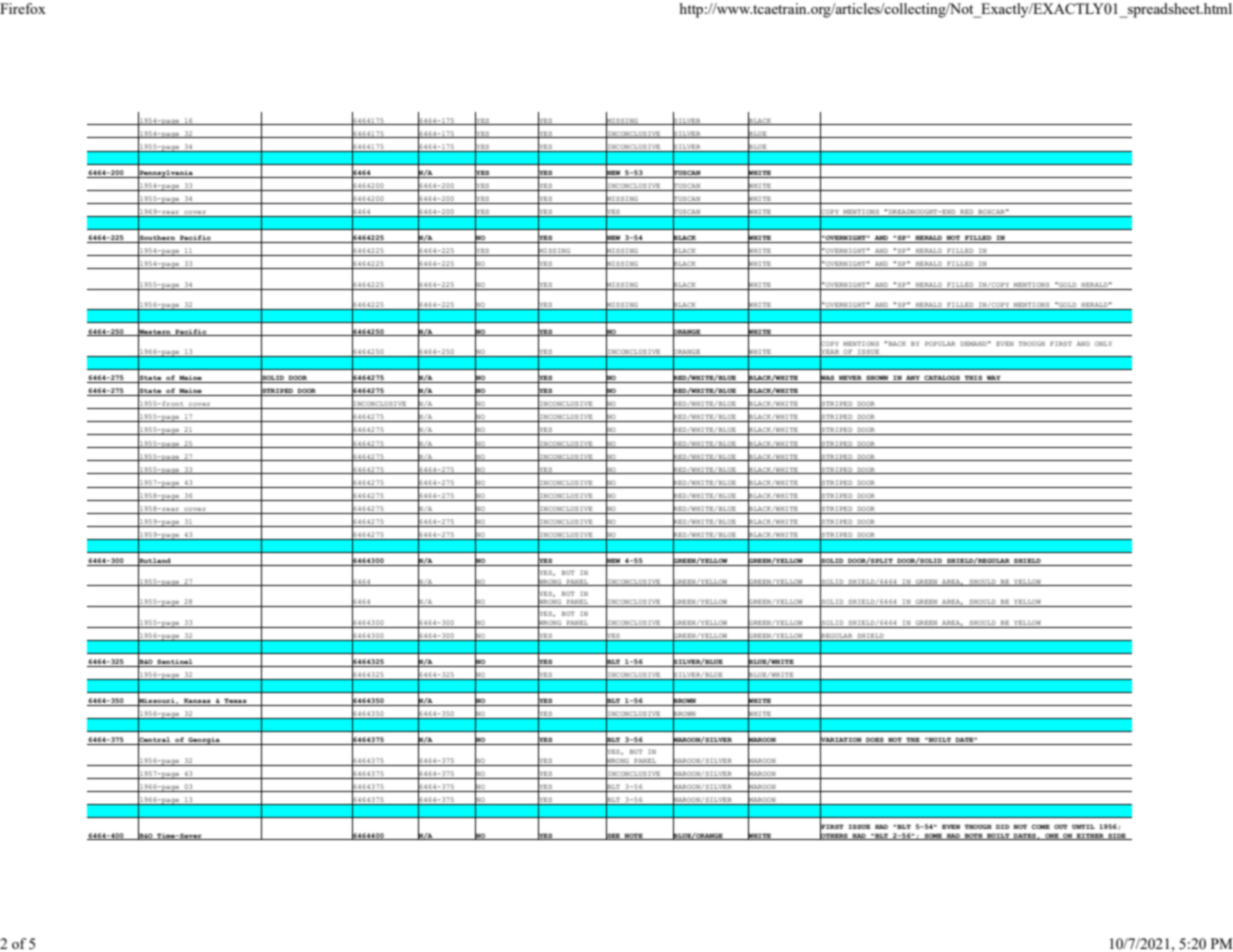 This screenshot has height=952, width=1233. I want to click on POPULAR, so click(940, 343).
